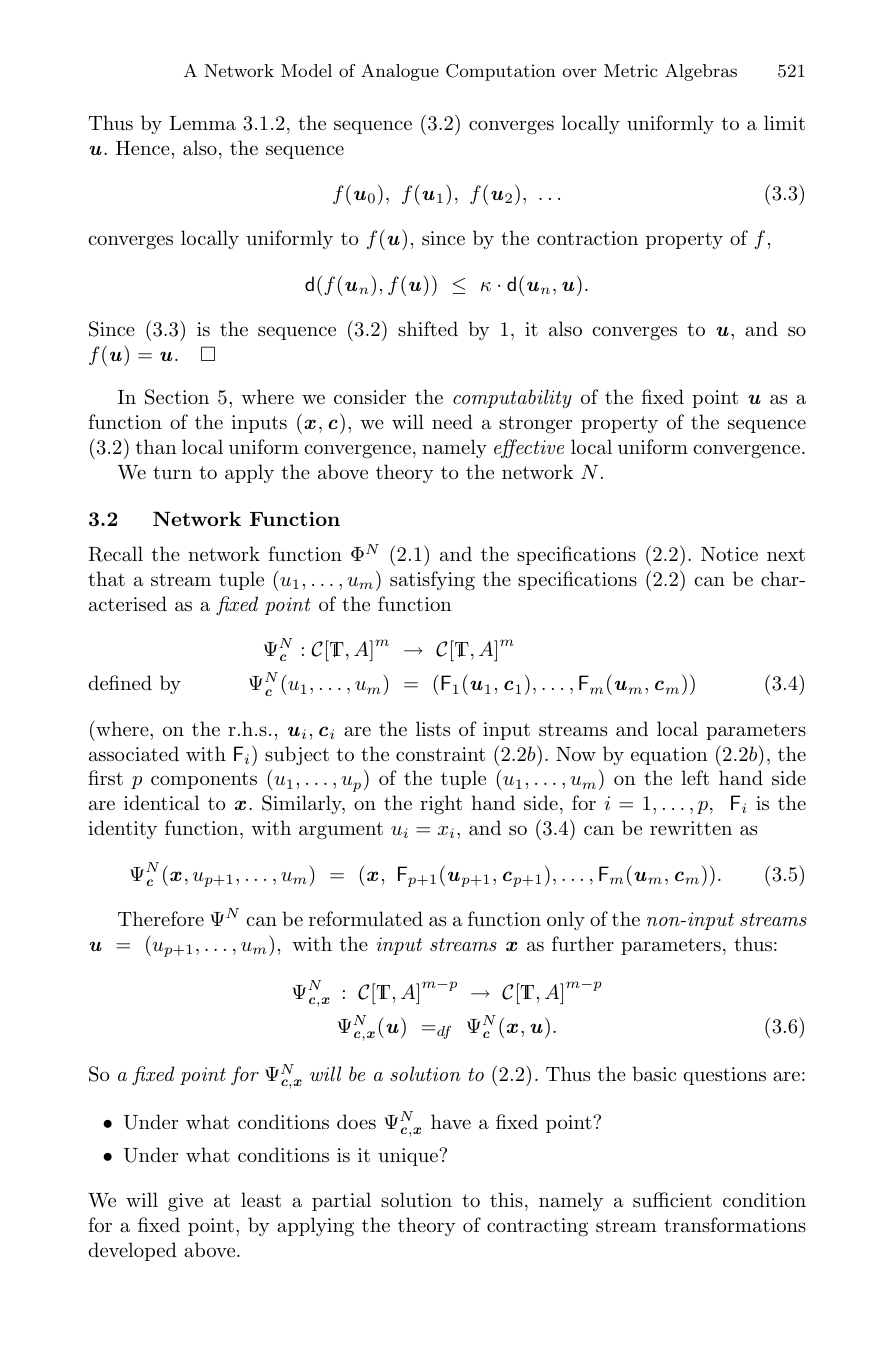  What do you see at coordinates (441, 805) in the page?
I see `right` at bounding box center [441, 805].
